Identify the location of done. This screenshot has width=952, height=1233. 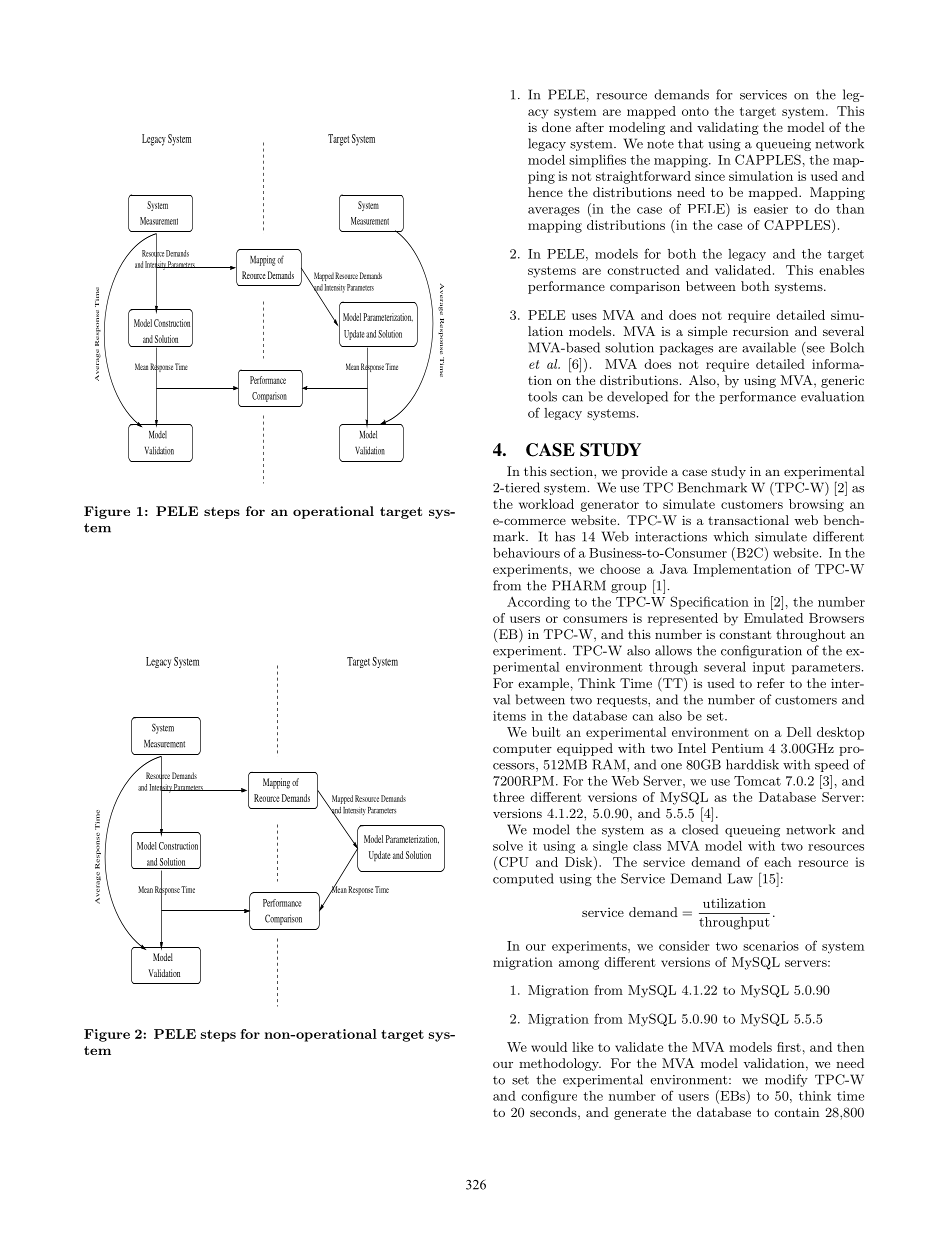
(556, 127).
